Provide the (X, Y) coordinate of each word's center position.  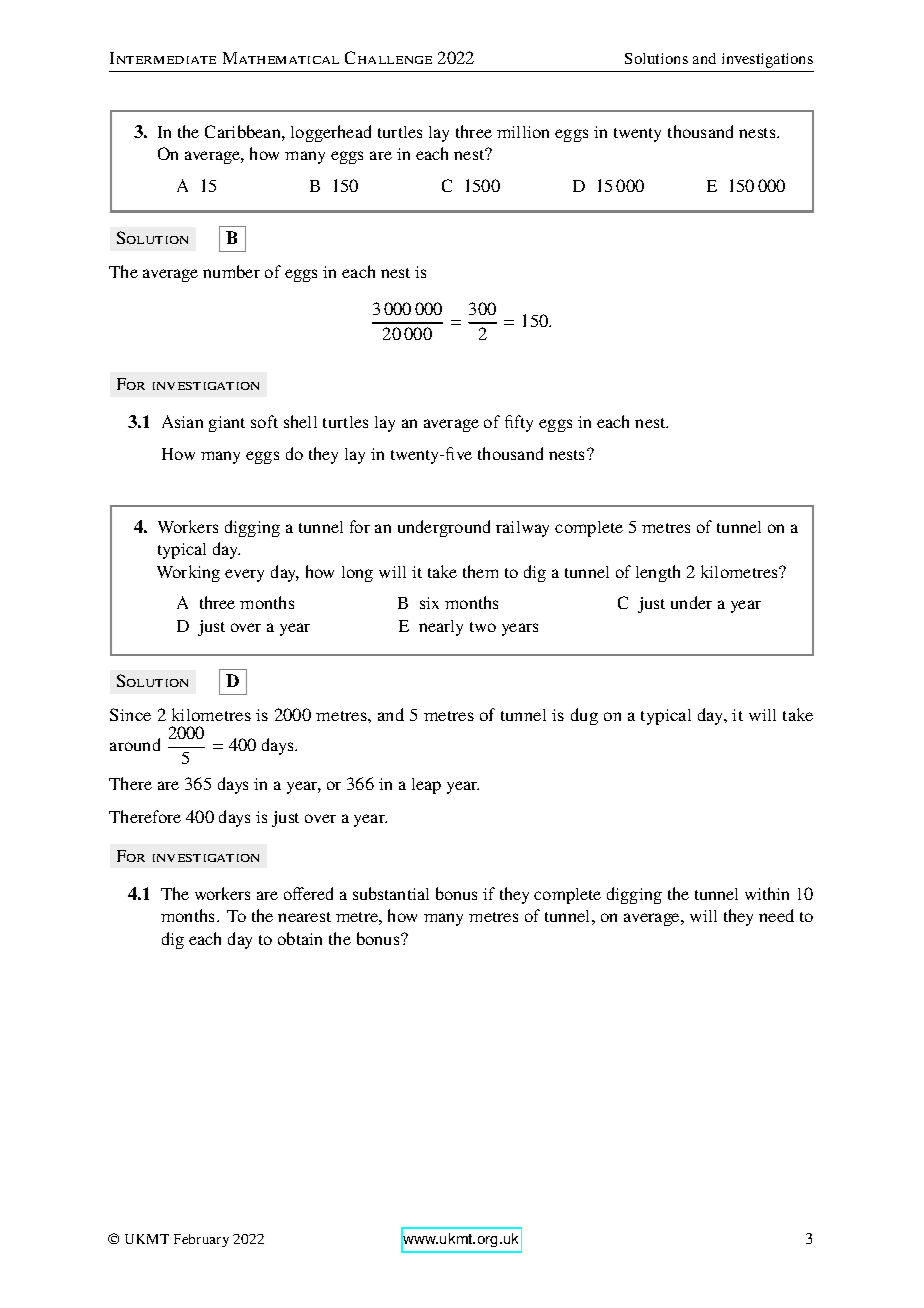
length (658, 573)
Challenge (388, 57)
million (523, 132)
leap (426, 786)
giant (227, 424)
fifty (519, 423)
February (201, 1240)
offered (308, 893)
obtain (300, 938)
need (776, 915)
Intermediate (163, 58)
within (767, 893)
